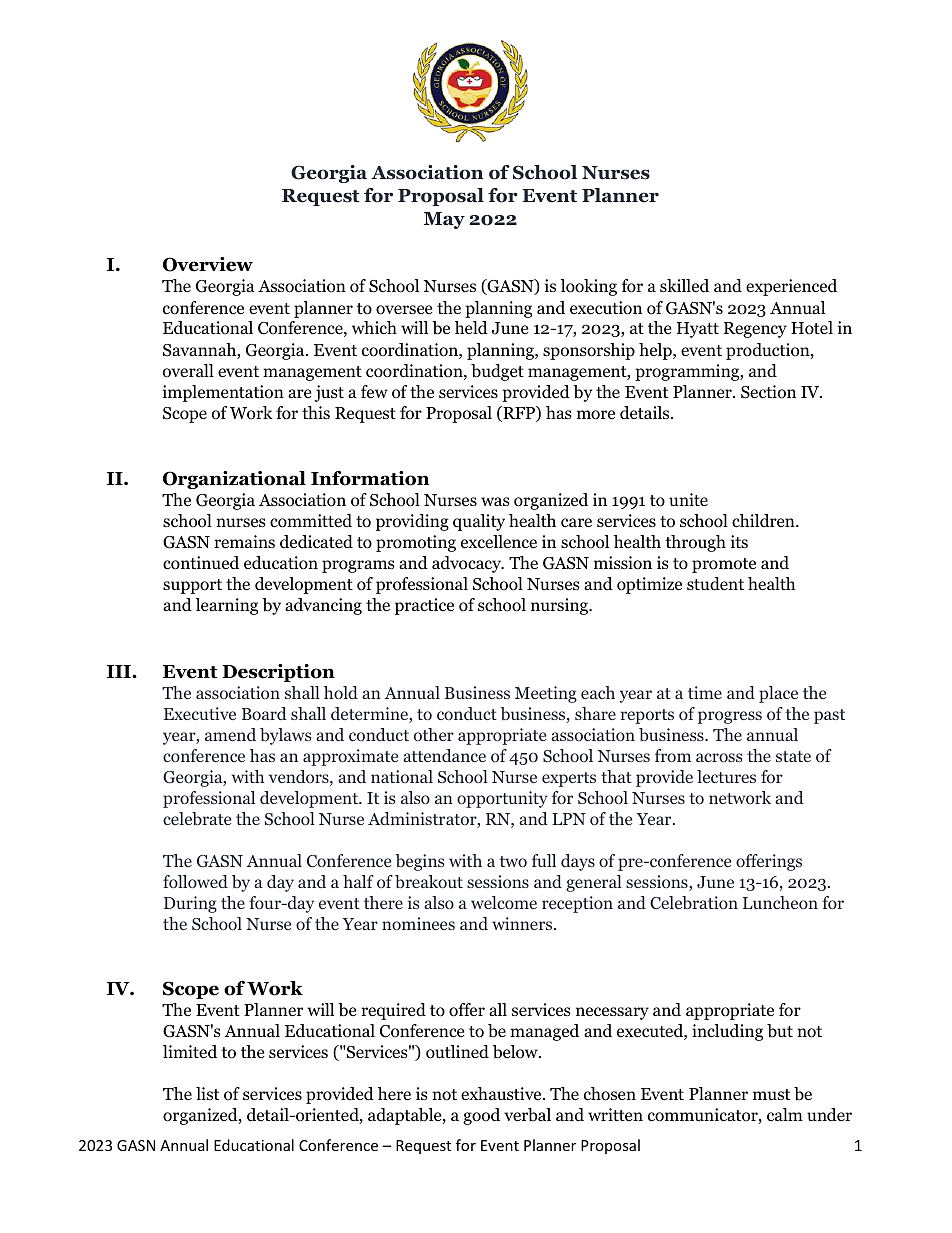 The width and height of the page is (952, 1233). I want to click on list, so click(207, 1093).
